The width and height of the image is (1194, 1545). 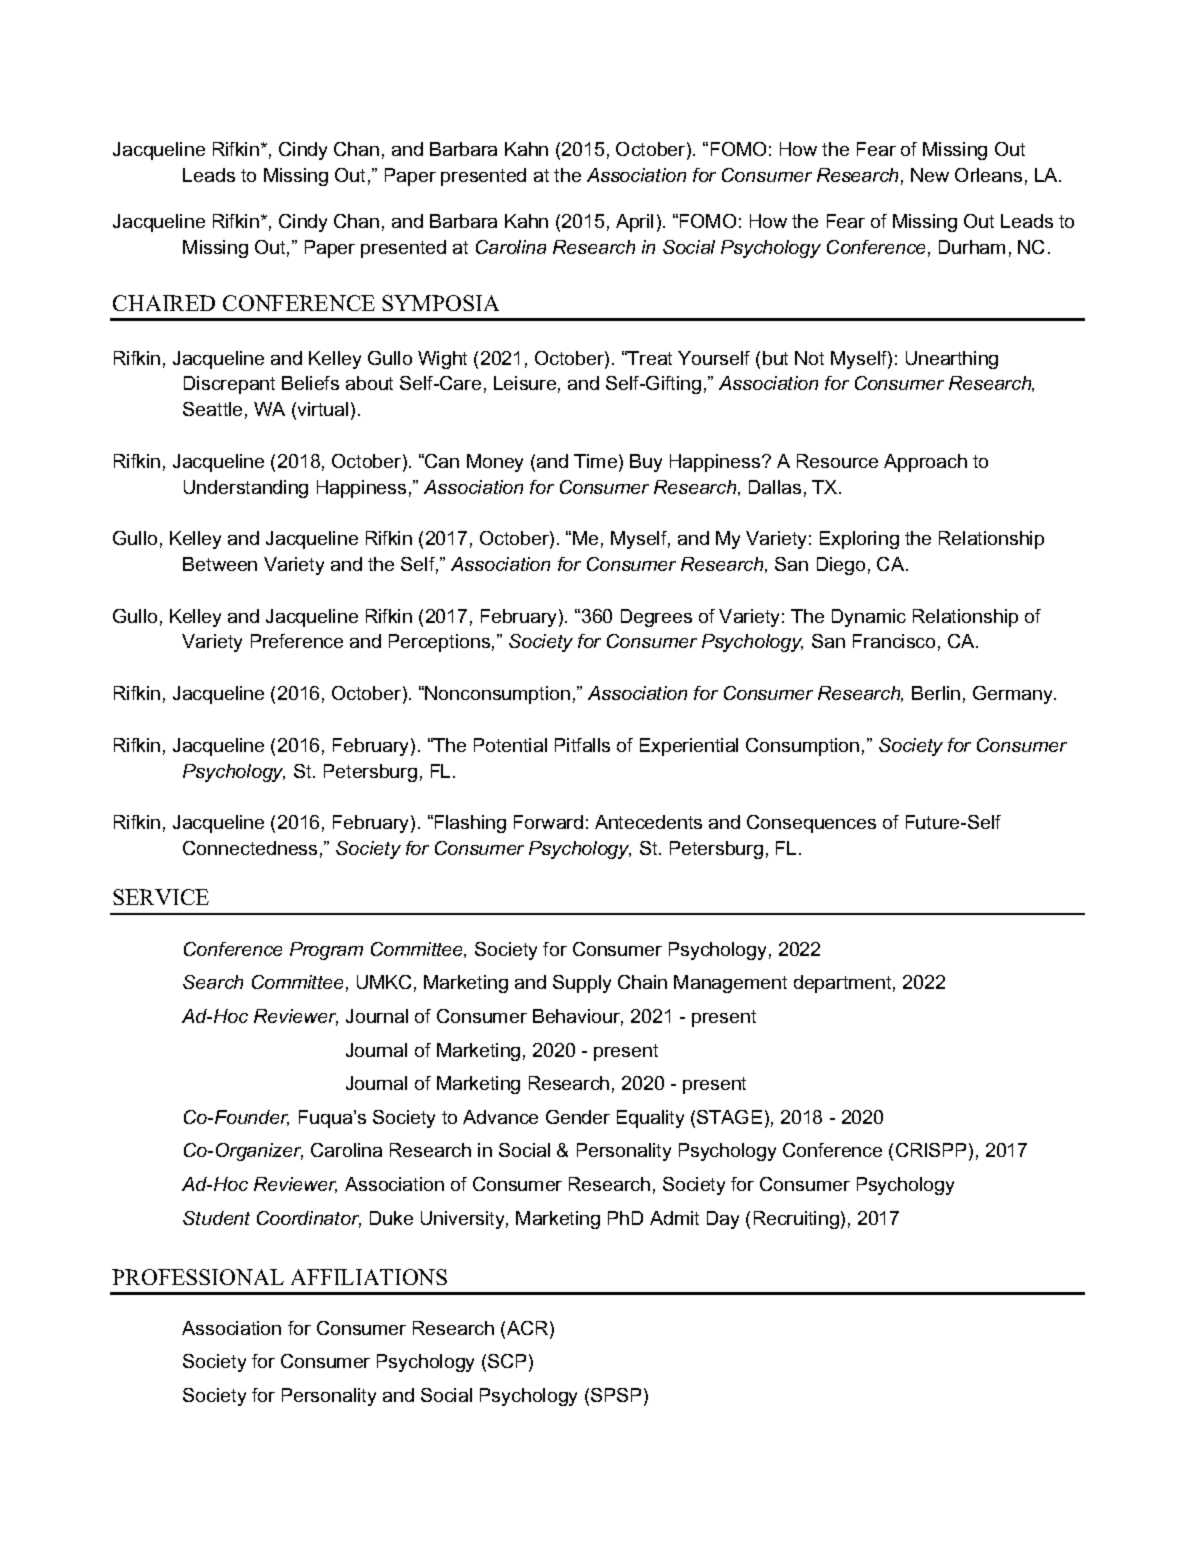 What do you see at coordinates (582, 984) in the image?
I see `Supply` at bounding box center [582, 984].
